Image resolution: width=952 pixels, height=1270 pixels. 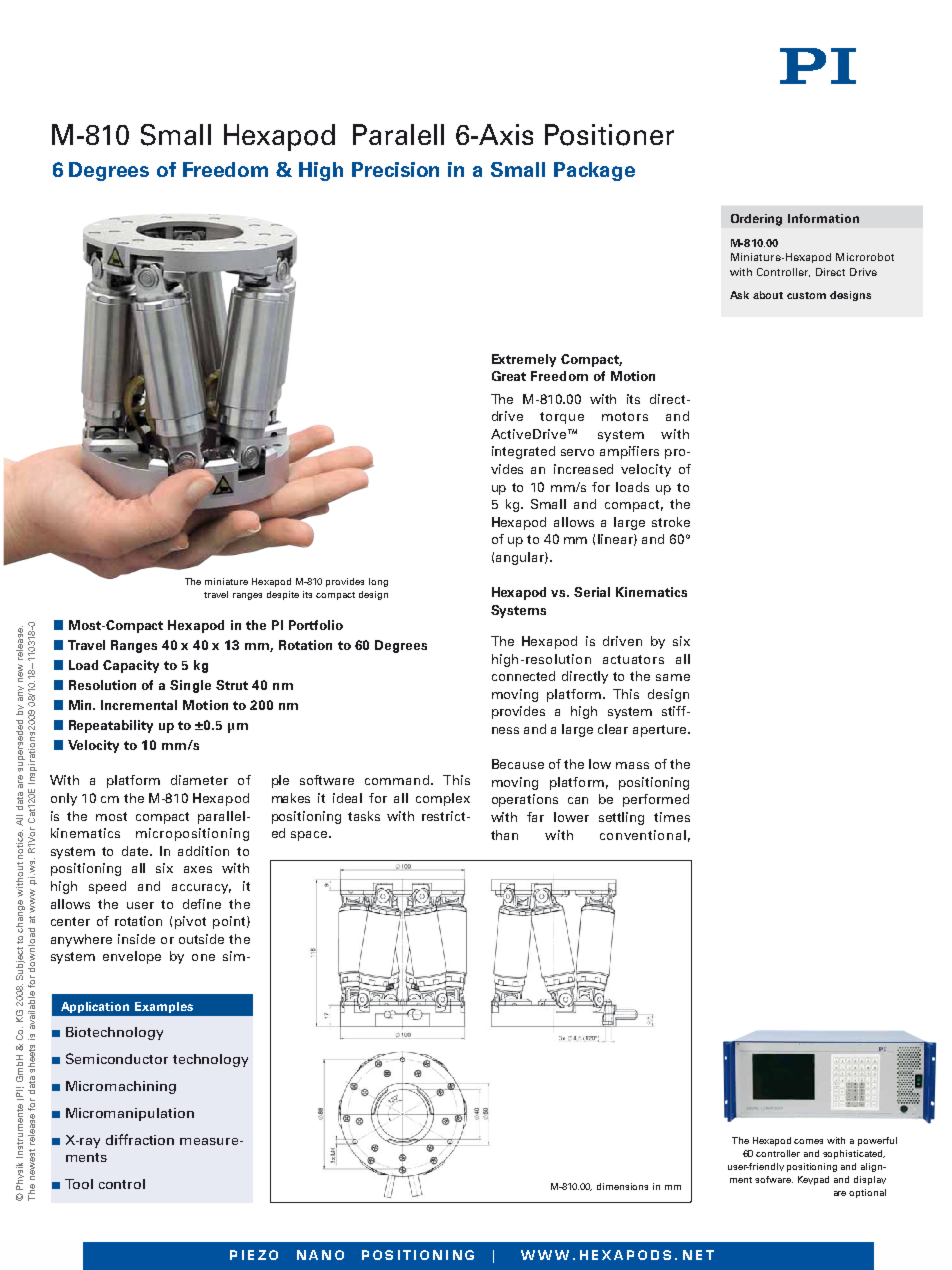 What do you see at coordinates (523, 676) in the screenshot?
I see `connected` at bounding box center [523, 676].
